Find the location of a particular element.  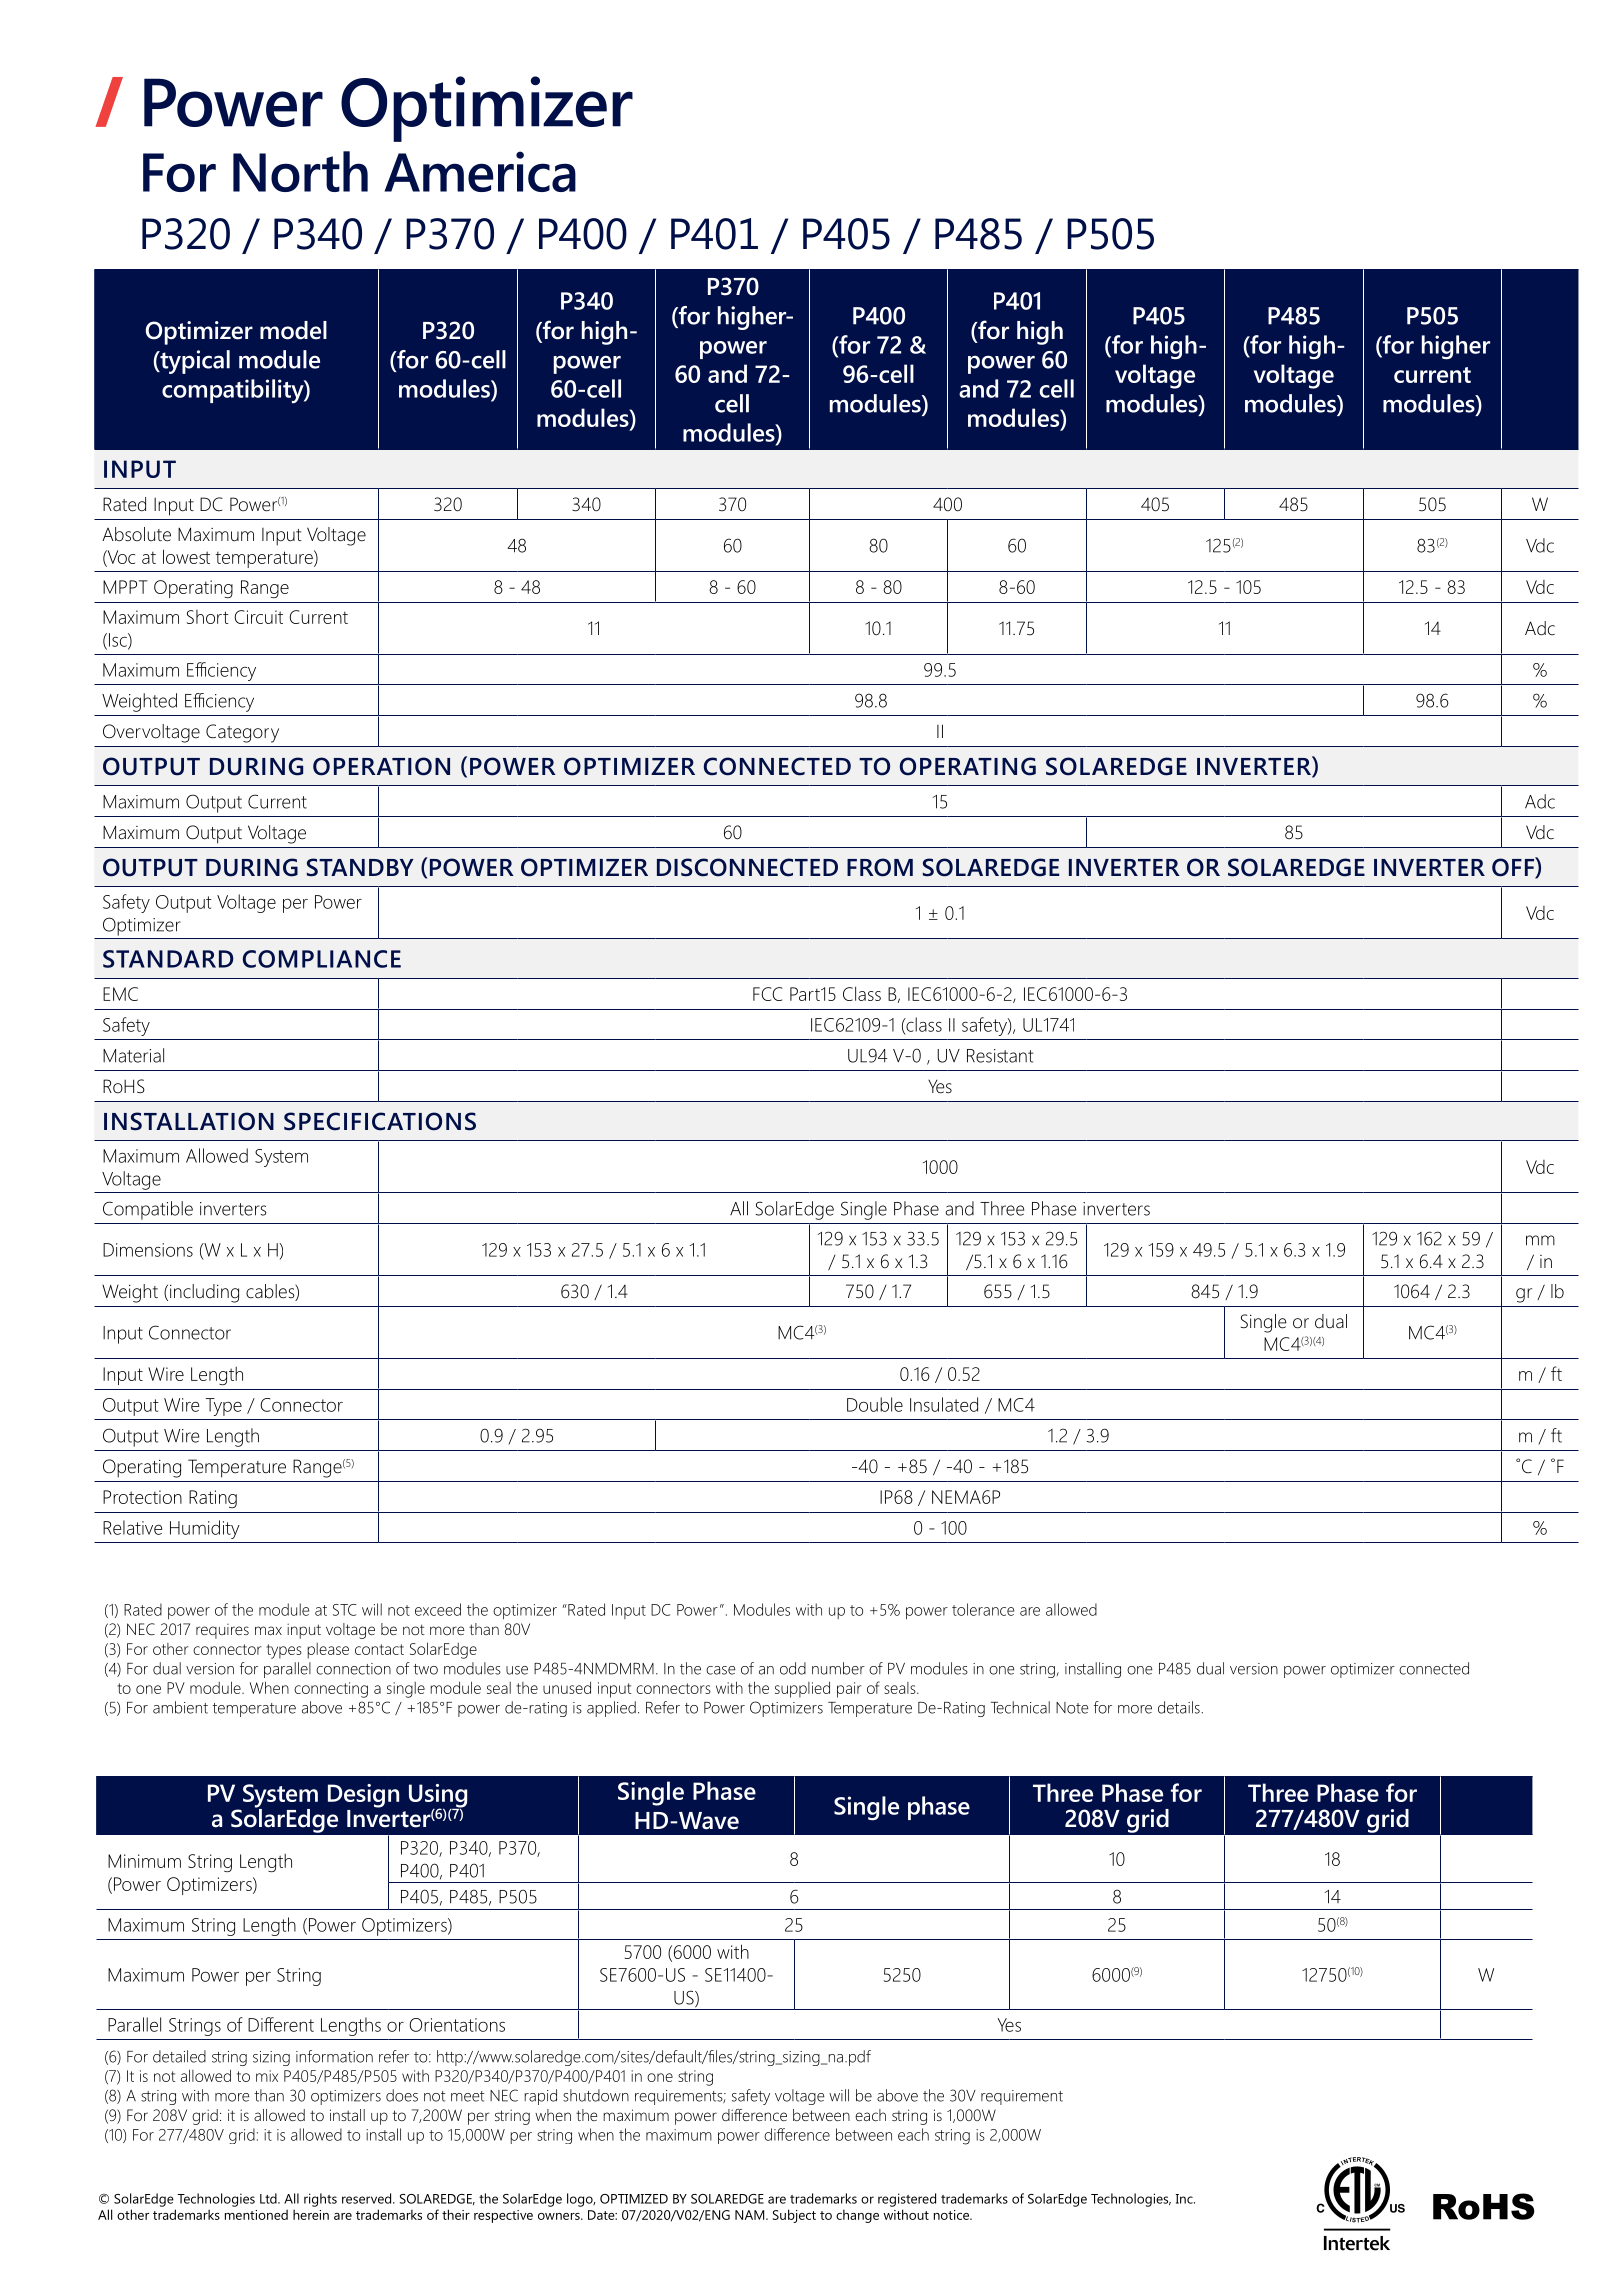

case is located at coordinates (721, 1670).
